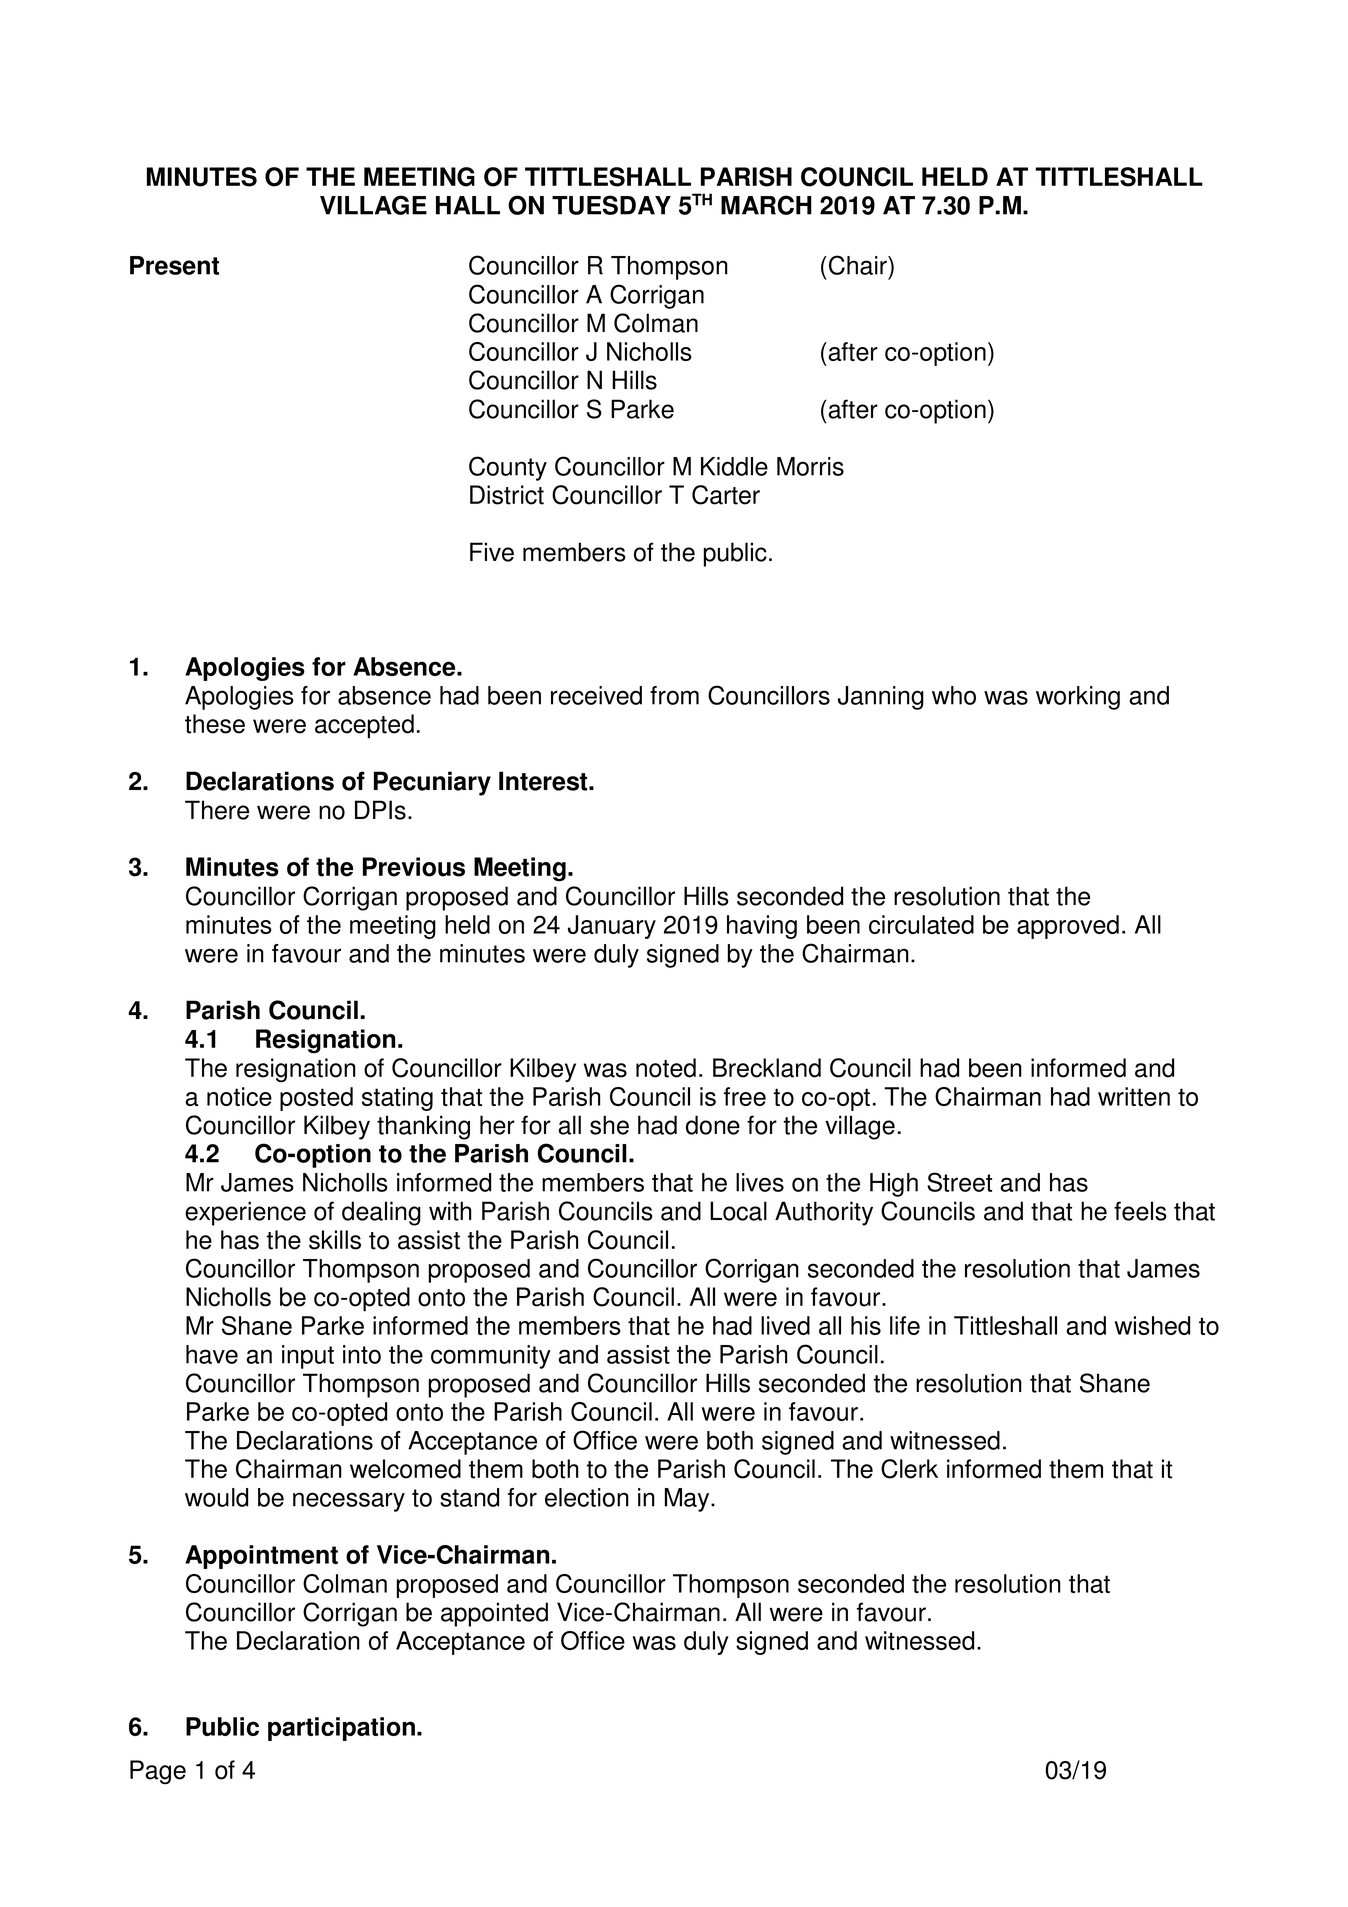 This page has height=1907, width=1348. Describe the element at coordinates (959, 1182) in the page. I see `Street` at that location.
